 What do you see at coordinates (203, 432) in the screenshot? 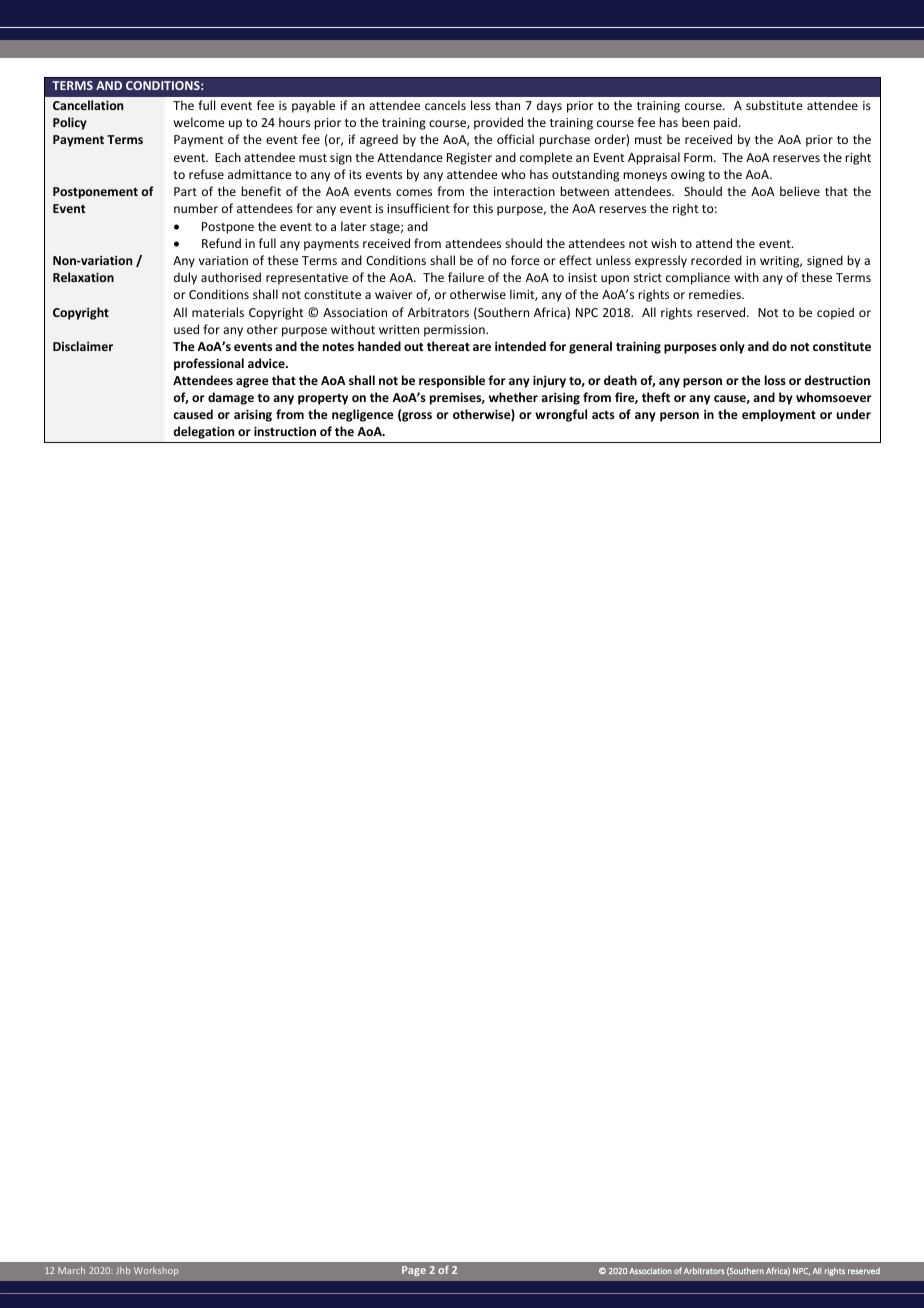
I see `delegation` at bounding box center [203, 432].
